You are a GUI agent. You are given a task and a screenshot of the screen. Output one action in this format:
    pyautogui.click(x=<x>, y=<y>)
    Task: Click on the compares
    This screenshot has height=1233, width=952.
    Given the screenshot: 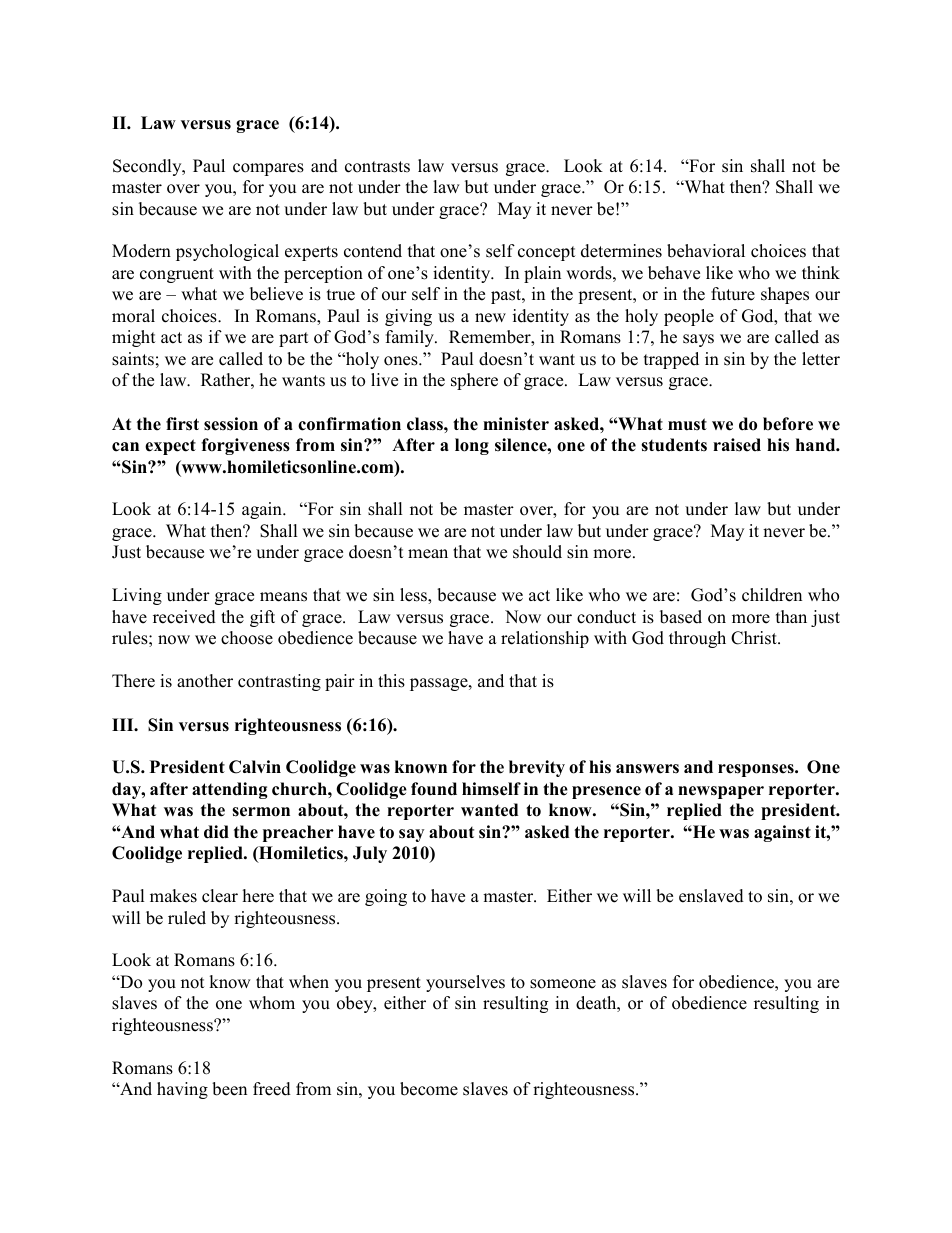 What is the action you would take?
    pyautogui.click(x=268, y=169)
